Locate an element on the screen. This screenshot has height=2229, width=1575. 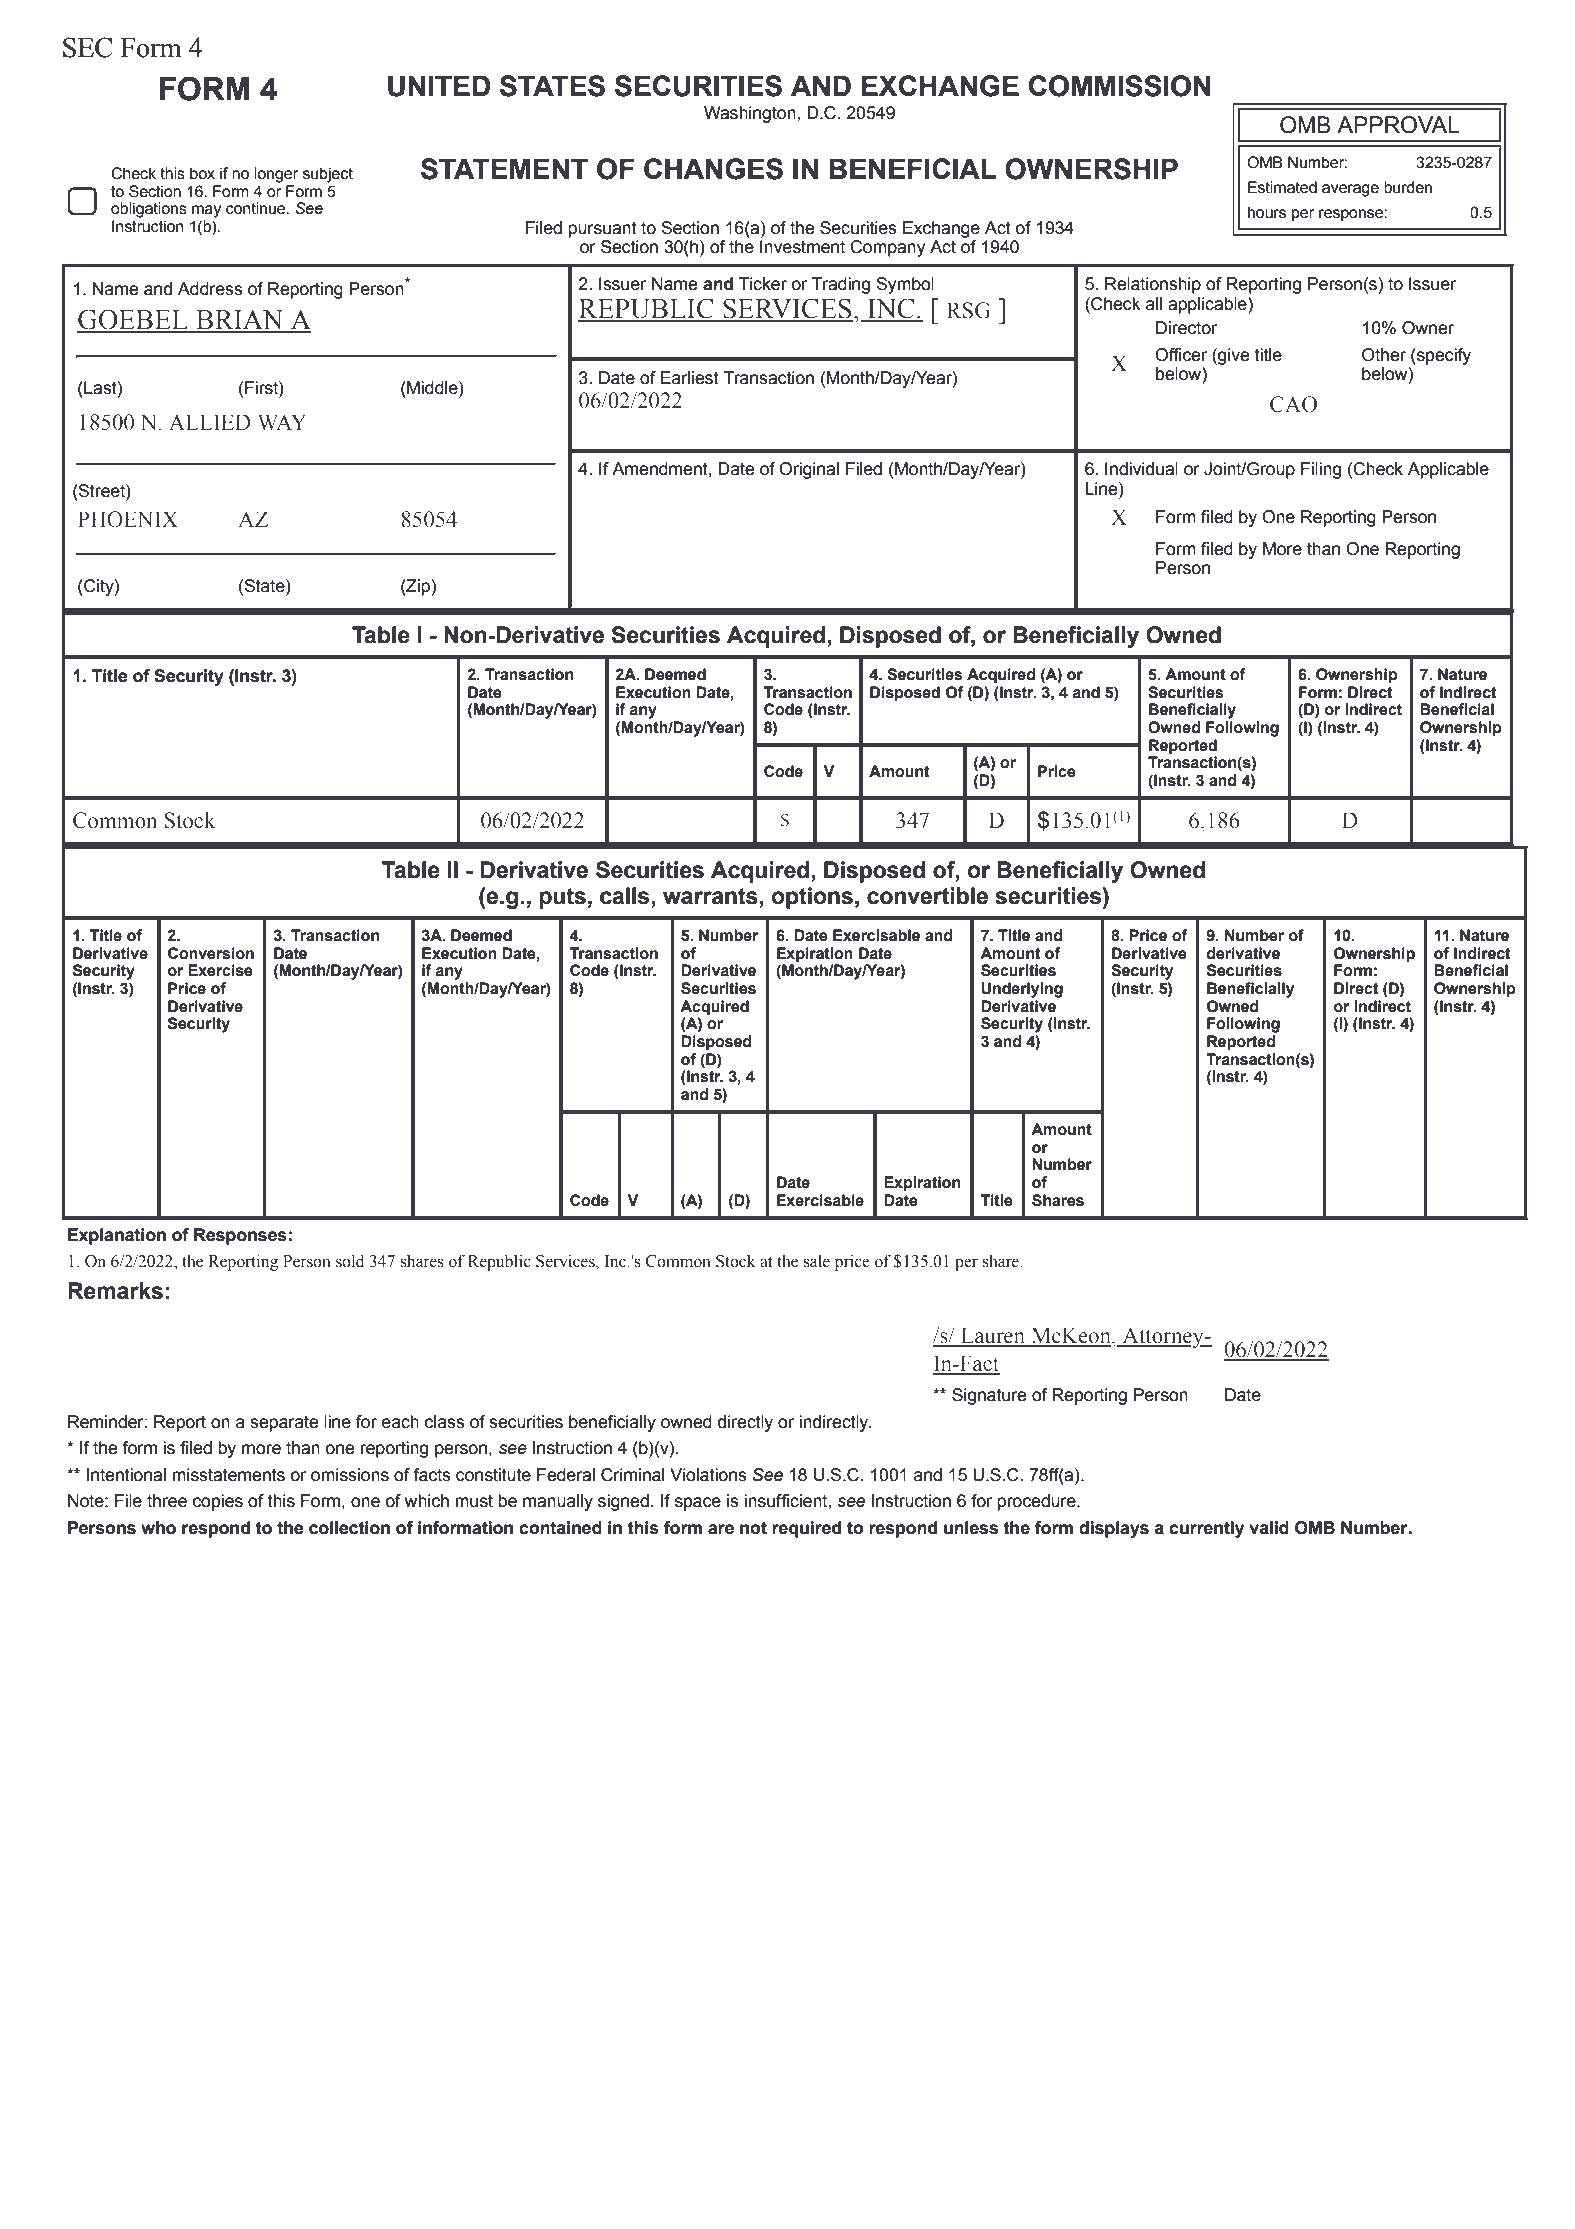
Estimated is located at coordinates (1282, 187).
